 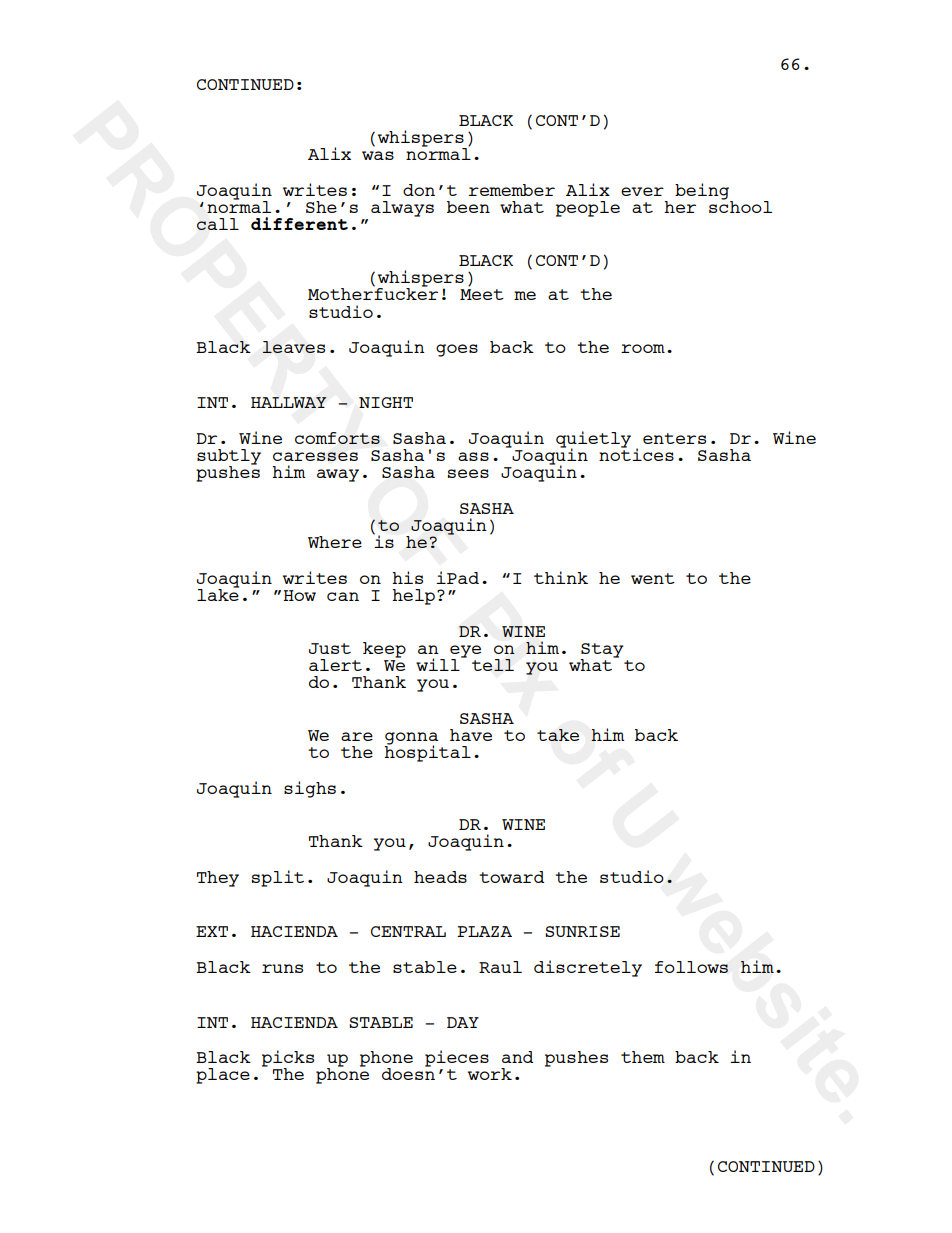 What do you see at coordinates (465, 652) in the document?
I see `eye` at bounding box center [465, 652].
